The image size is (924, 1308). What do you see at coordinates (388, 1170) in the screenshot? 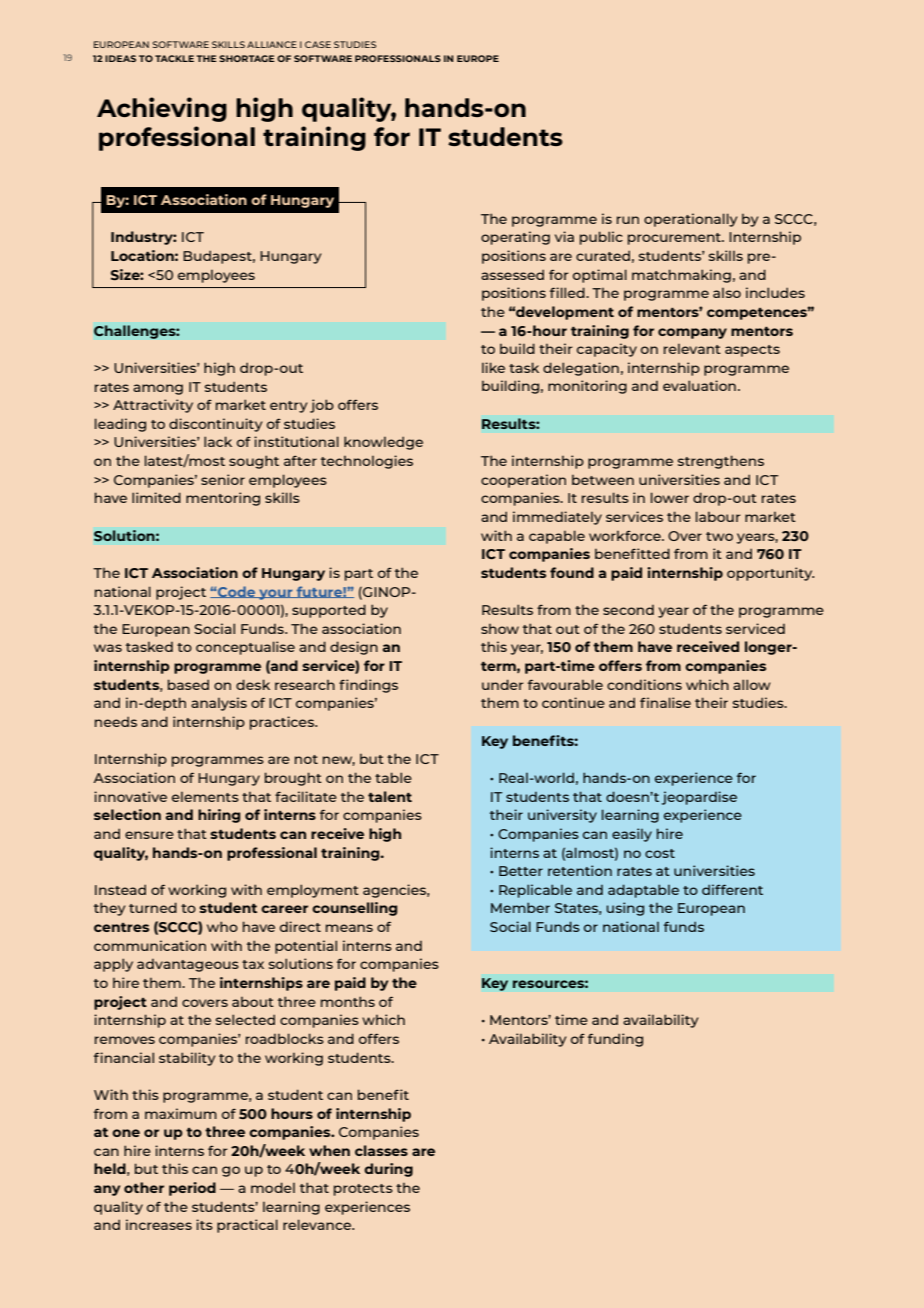
I see `during` at bounding box center [388, 1170].
